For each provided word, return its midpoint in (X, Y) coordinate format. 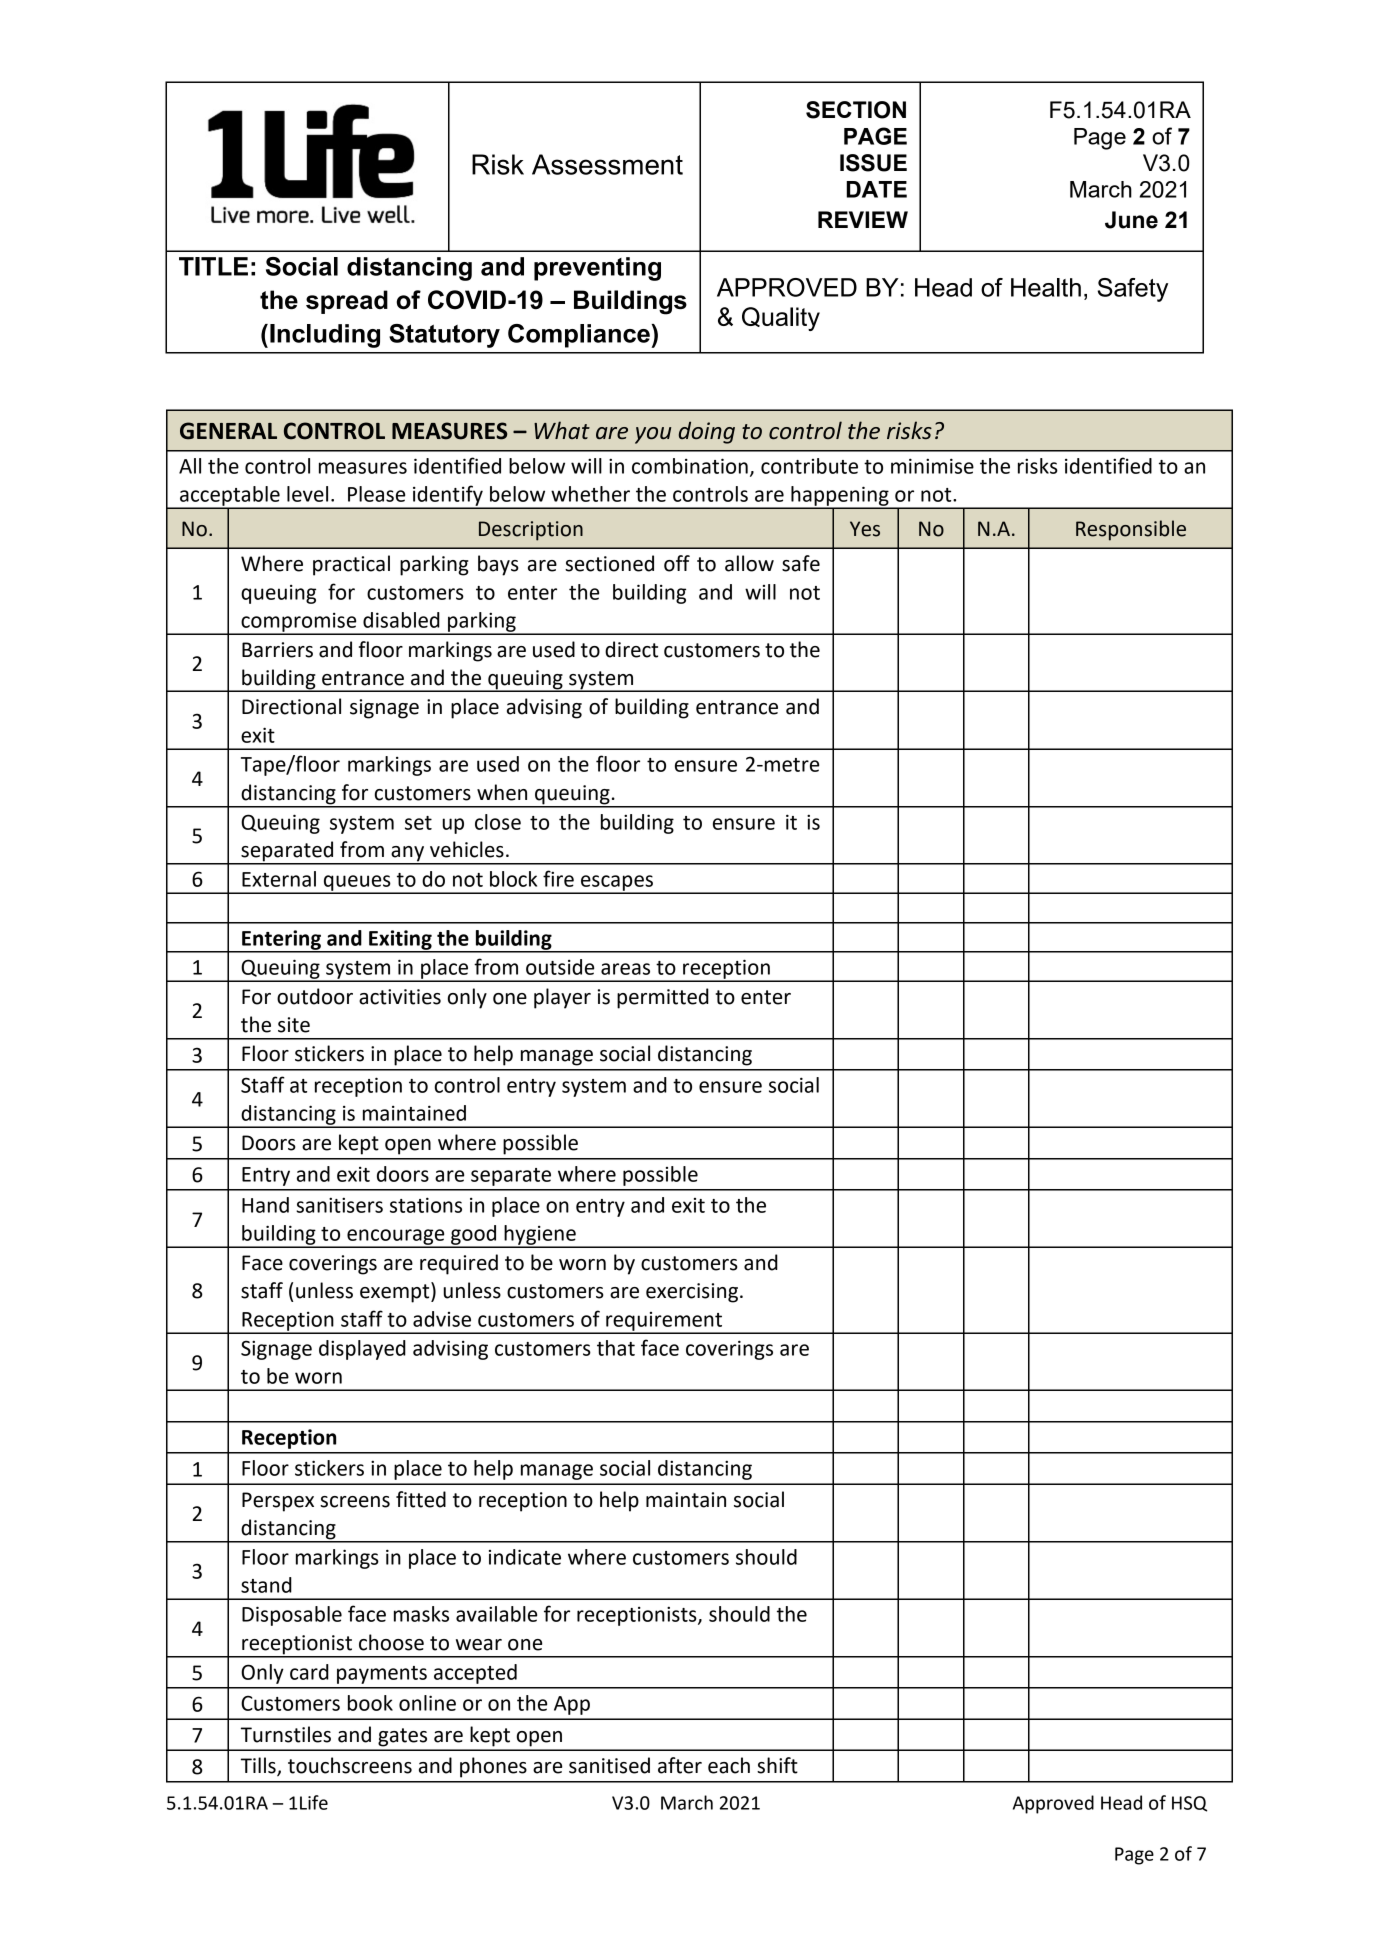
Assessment (607, 164)
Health (1046, 287)
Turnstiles (286, 1734)
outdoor (315, 996)
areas (625, 969)
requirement (664, 1322)
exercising (692, 1293)
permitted (663, 998)
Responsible (1131, 530)
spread (347, 302)
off (677, 563)
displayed (362, 1350)
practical (351, 565)
